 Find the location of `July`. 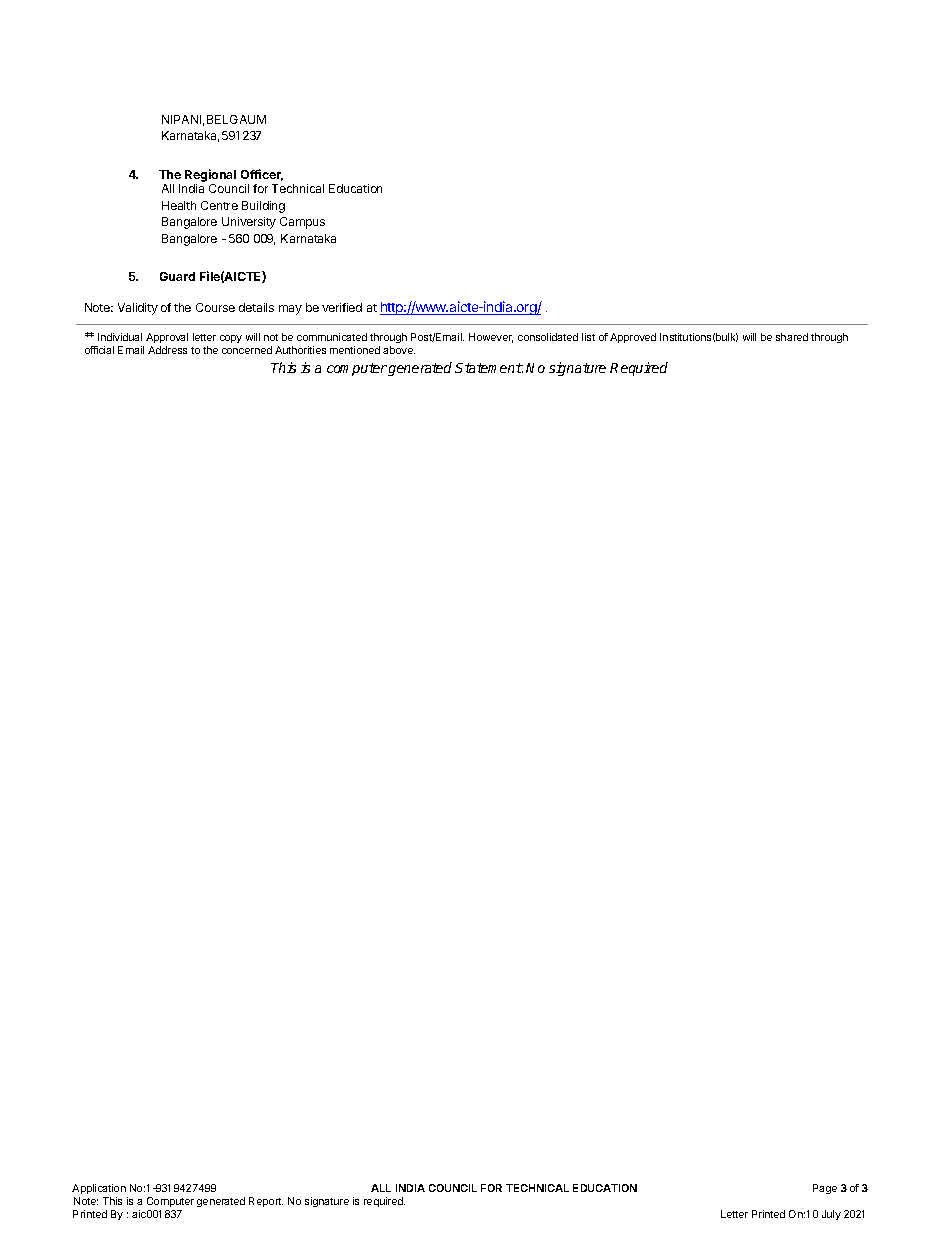

July is located at coordinates (831, 1215).
